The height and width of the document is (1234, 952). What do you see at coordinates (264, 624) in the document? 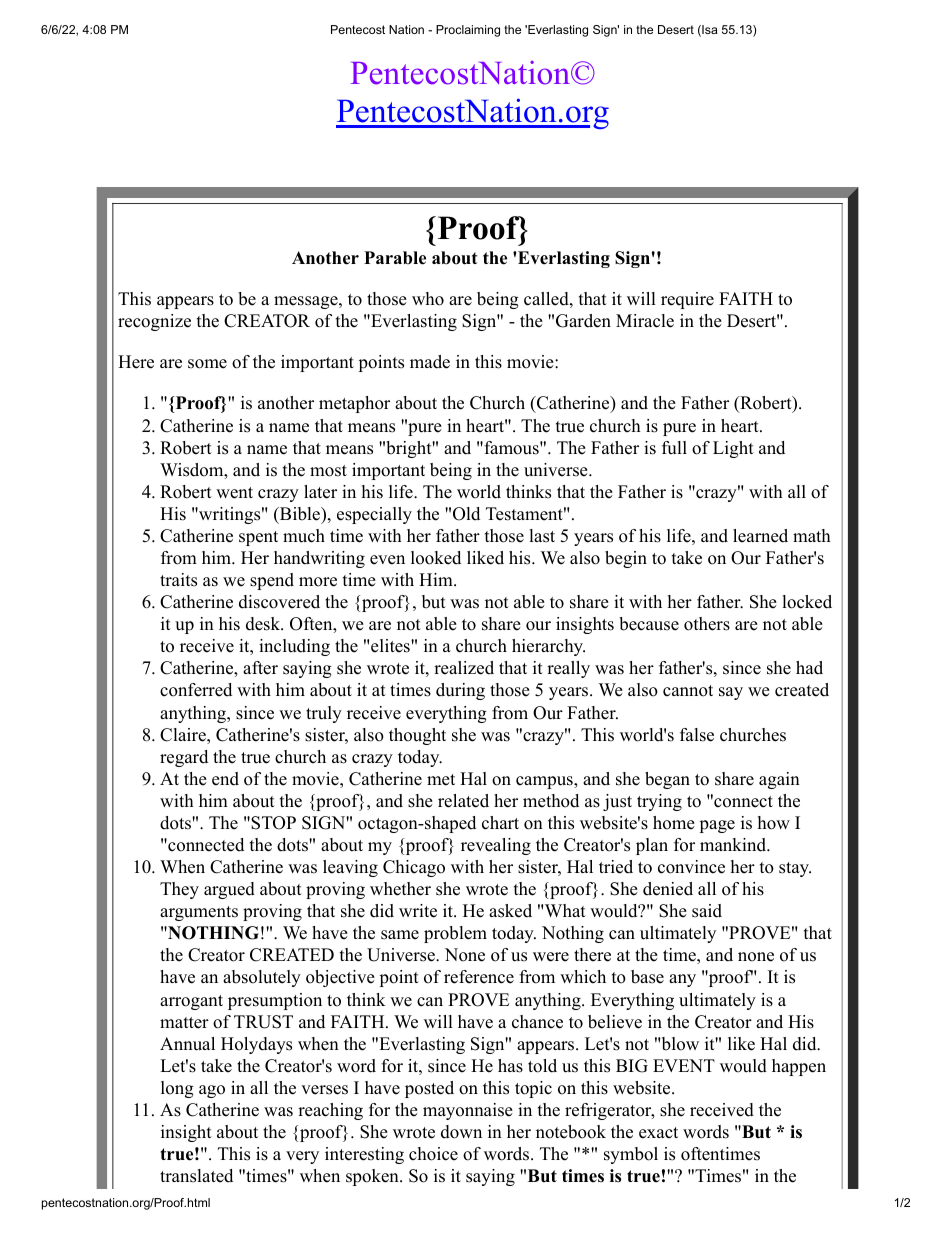
I see `desk` at bounding box center [264, 624].
